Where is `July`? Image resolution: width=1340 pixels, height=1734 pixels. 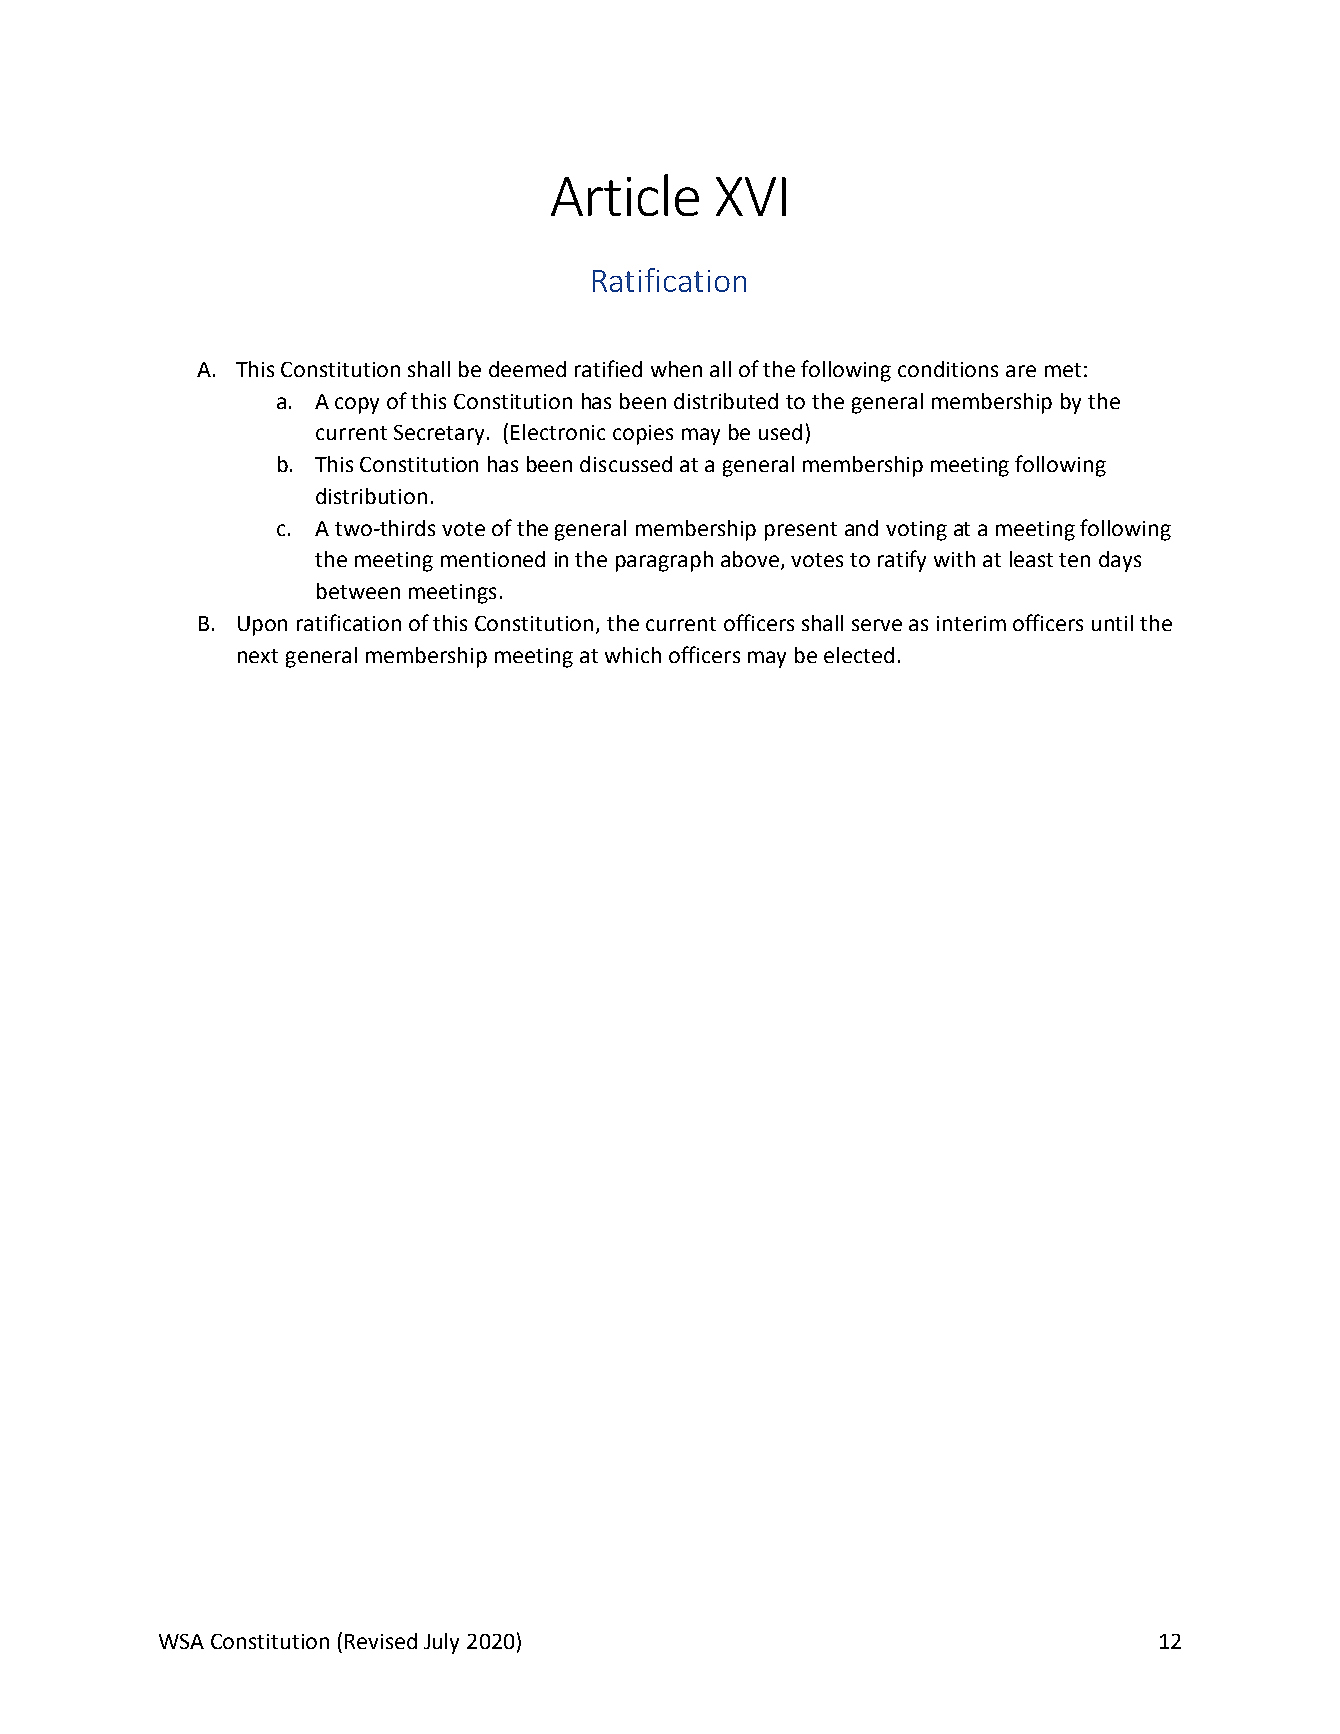
July is located at coordinates (441, 1643).
